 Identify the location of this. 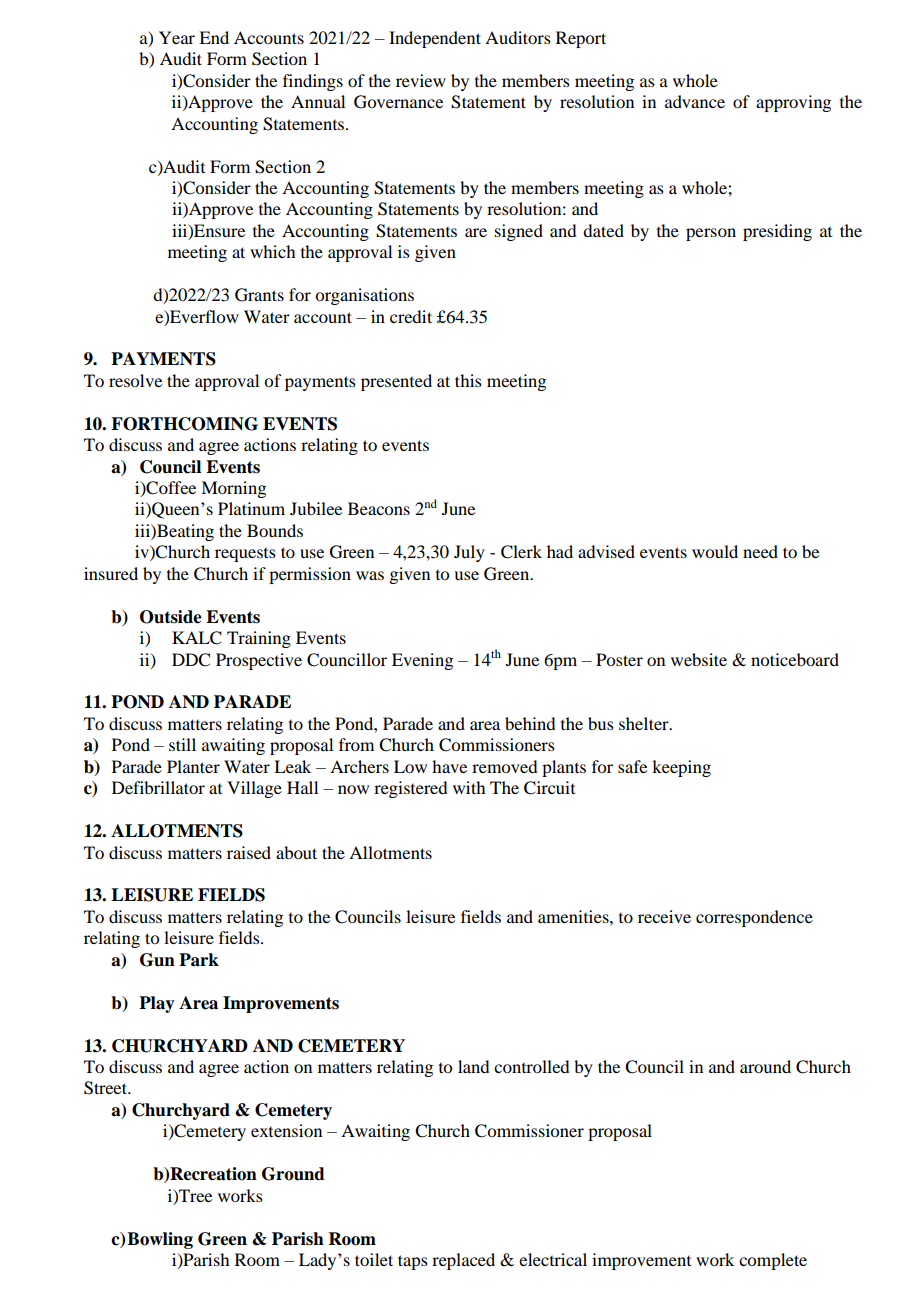
(468, 380).
